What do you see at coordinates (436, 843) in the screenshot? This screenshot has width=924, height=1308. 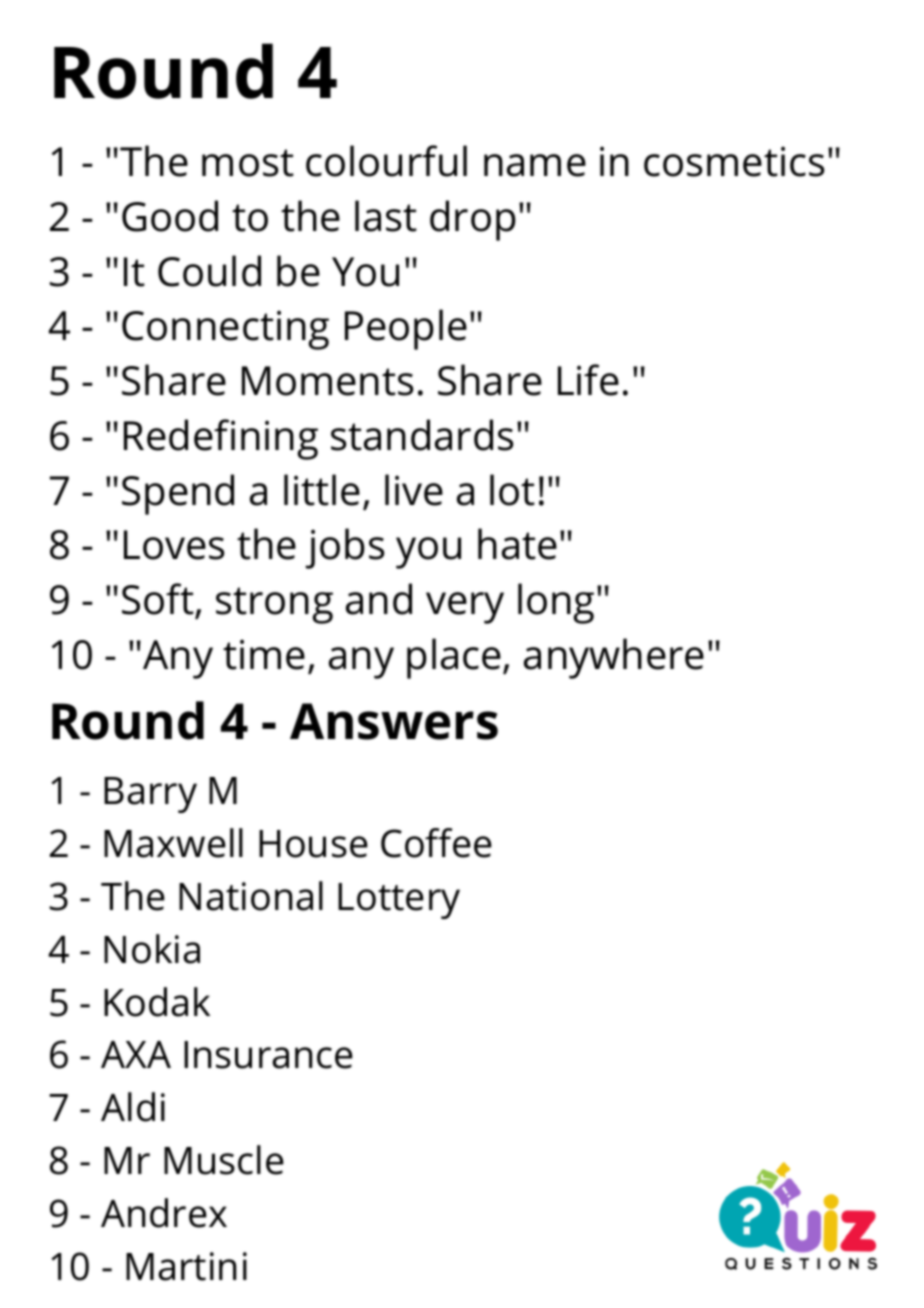 I see `Coffee` at bounding box center [436, 843].
